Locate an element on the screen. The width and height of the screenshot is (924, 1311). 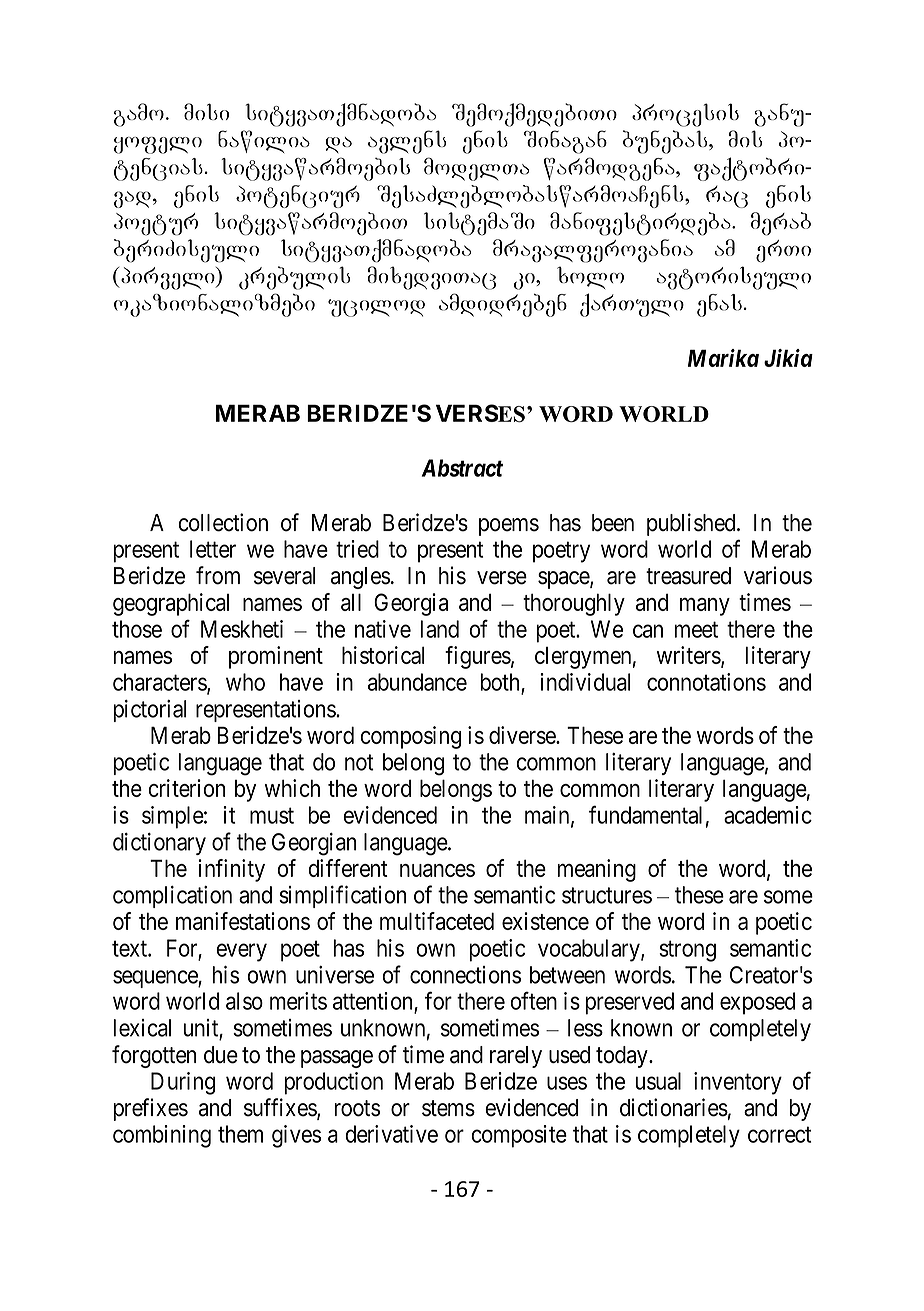
poems is located at coordinates (509, 527).
